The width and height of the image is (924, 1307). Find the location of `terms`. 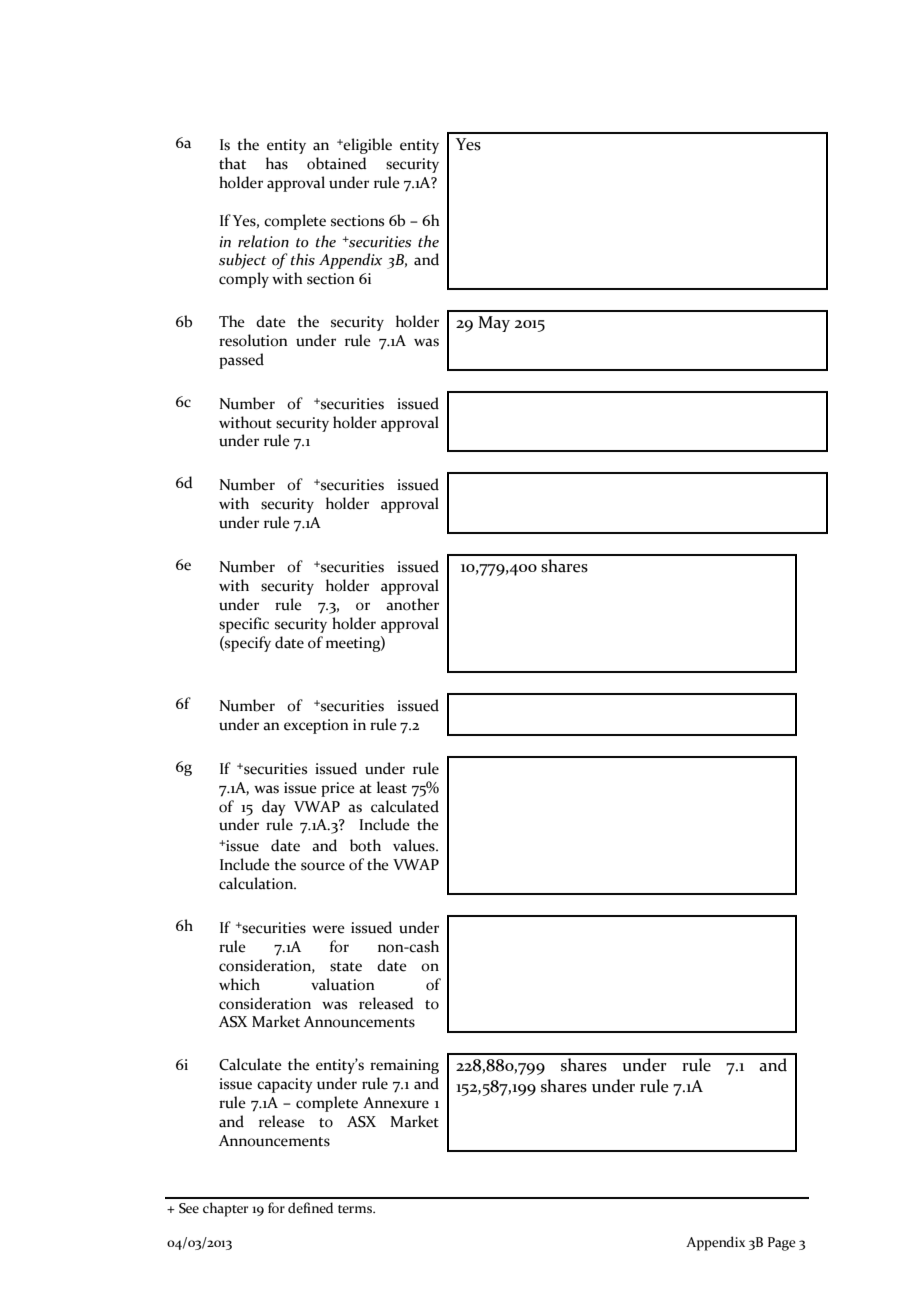

terms is located at coordinates (356, 1209).
